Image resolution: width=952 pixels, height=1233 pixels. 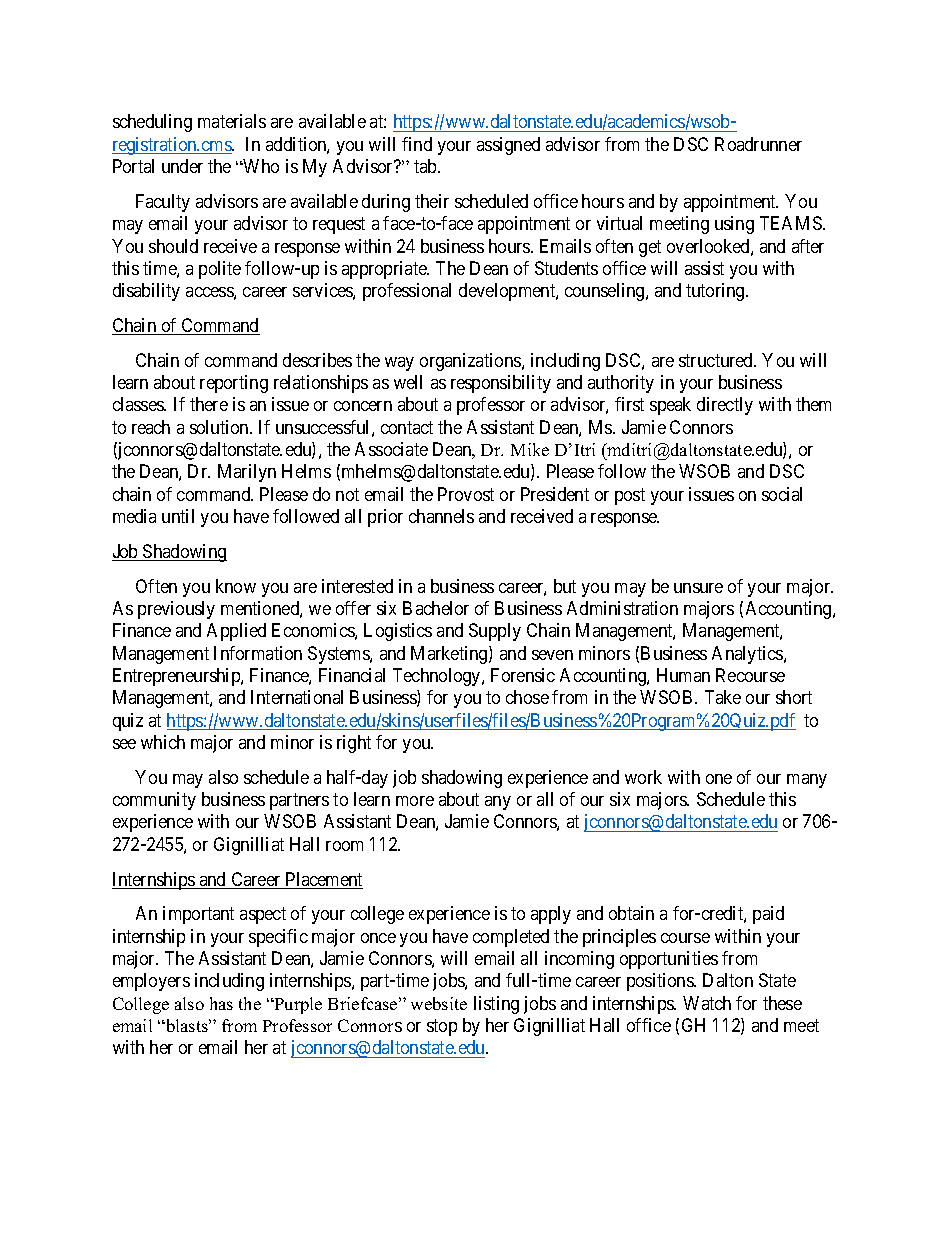 I want to click on listing, so click(x=496, y=1005).
